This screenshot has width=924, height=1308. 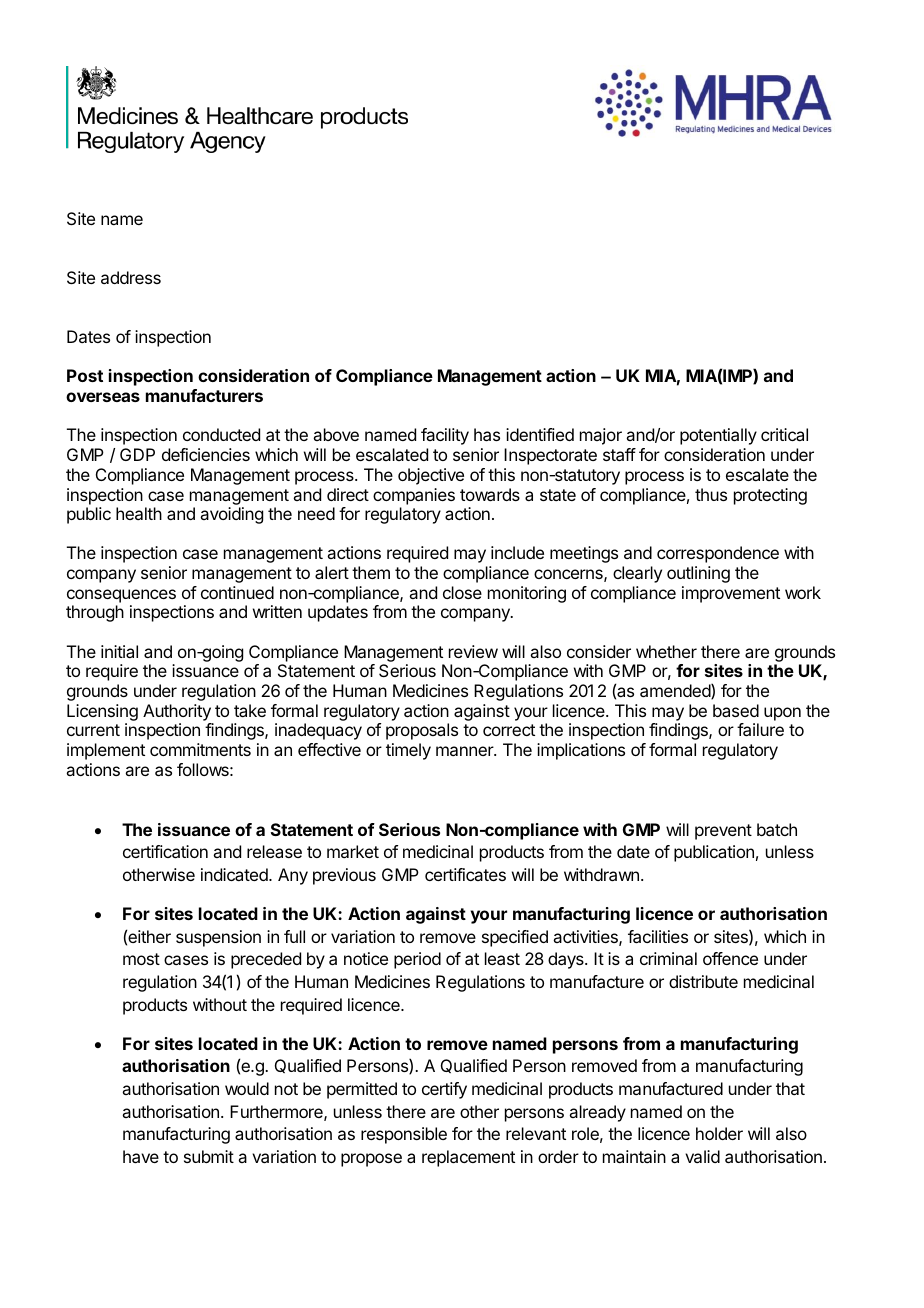 I want to click on holder, so click(x=719, y=1133).
